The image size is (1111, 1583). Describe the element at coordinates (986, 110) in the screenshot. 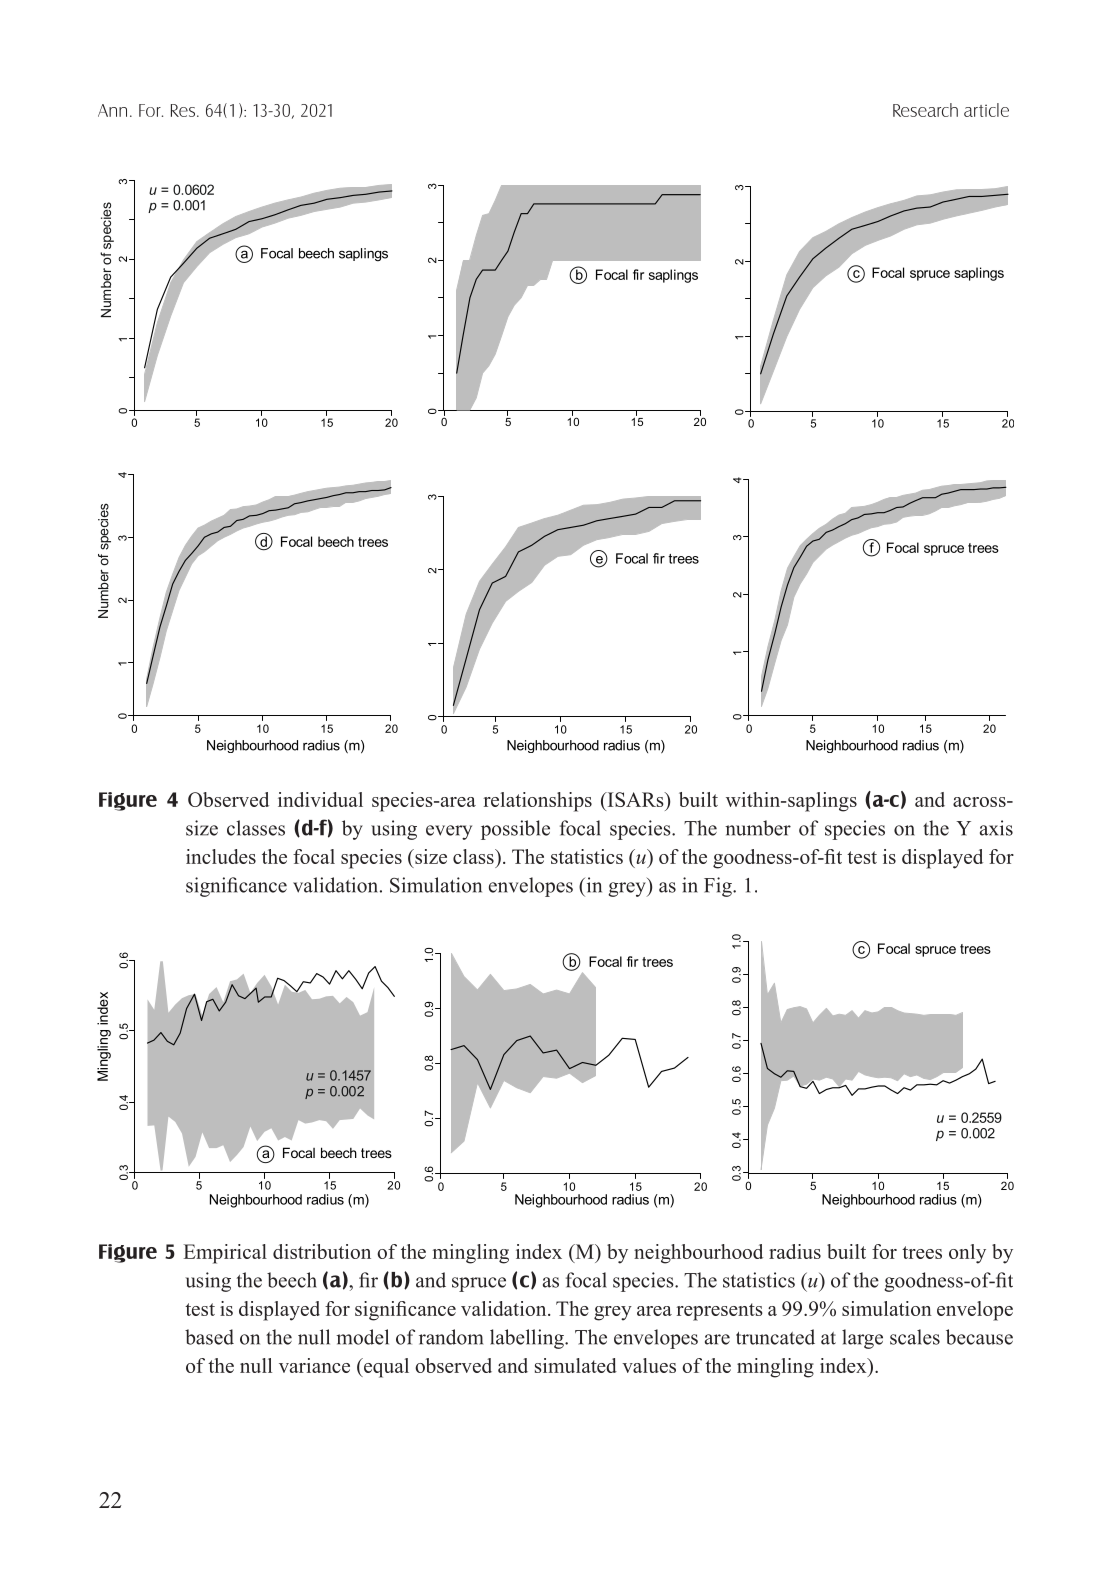

I see `article` at that location.
